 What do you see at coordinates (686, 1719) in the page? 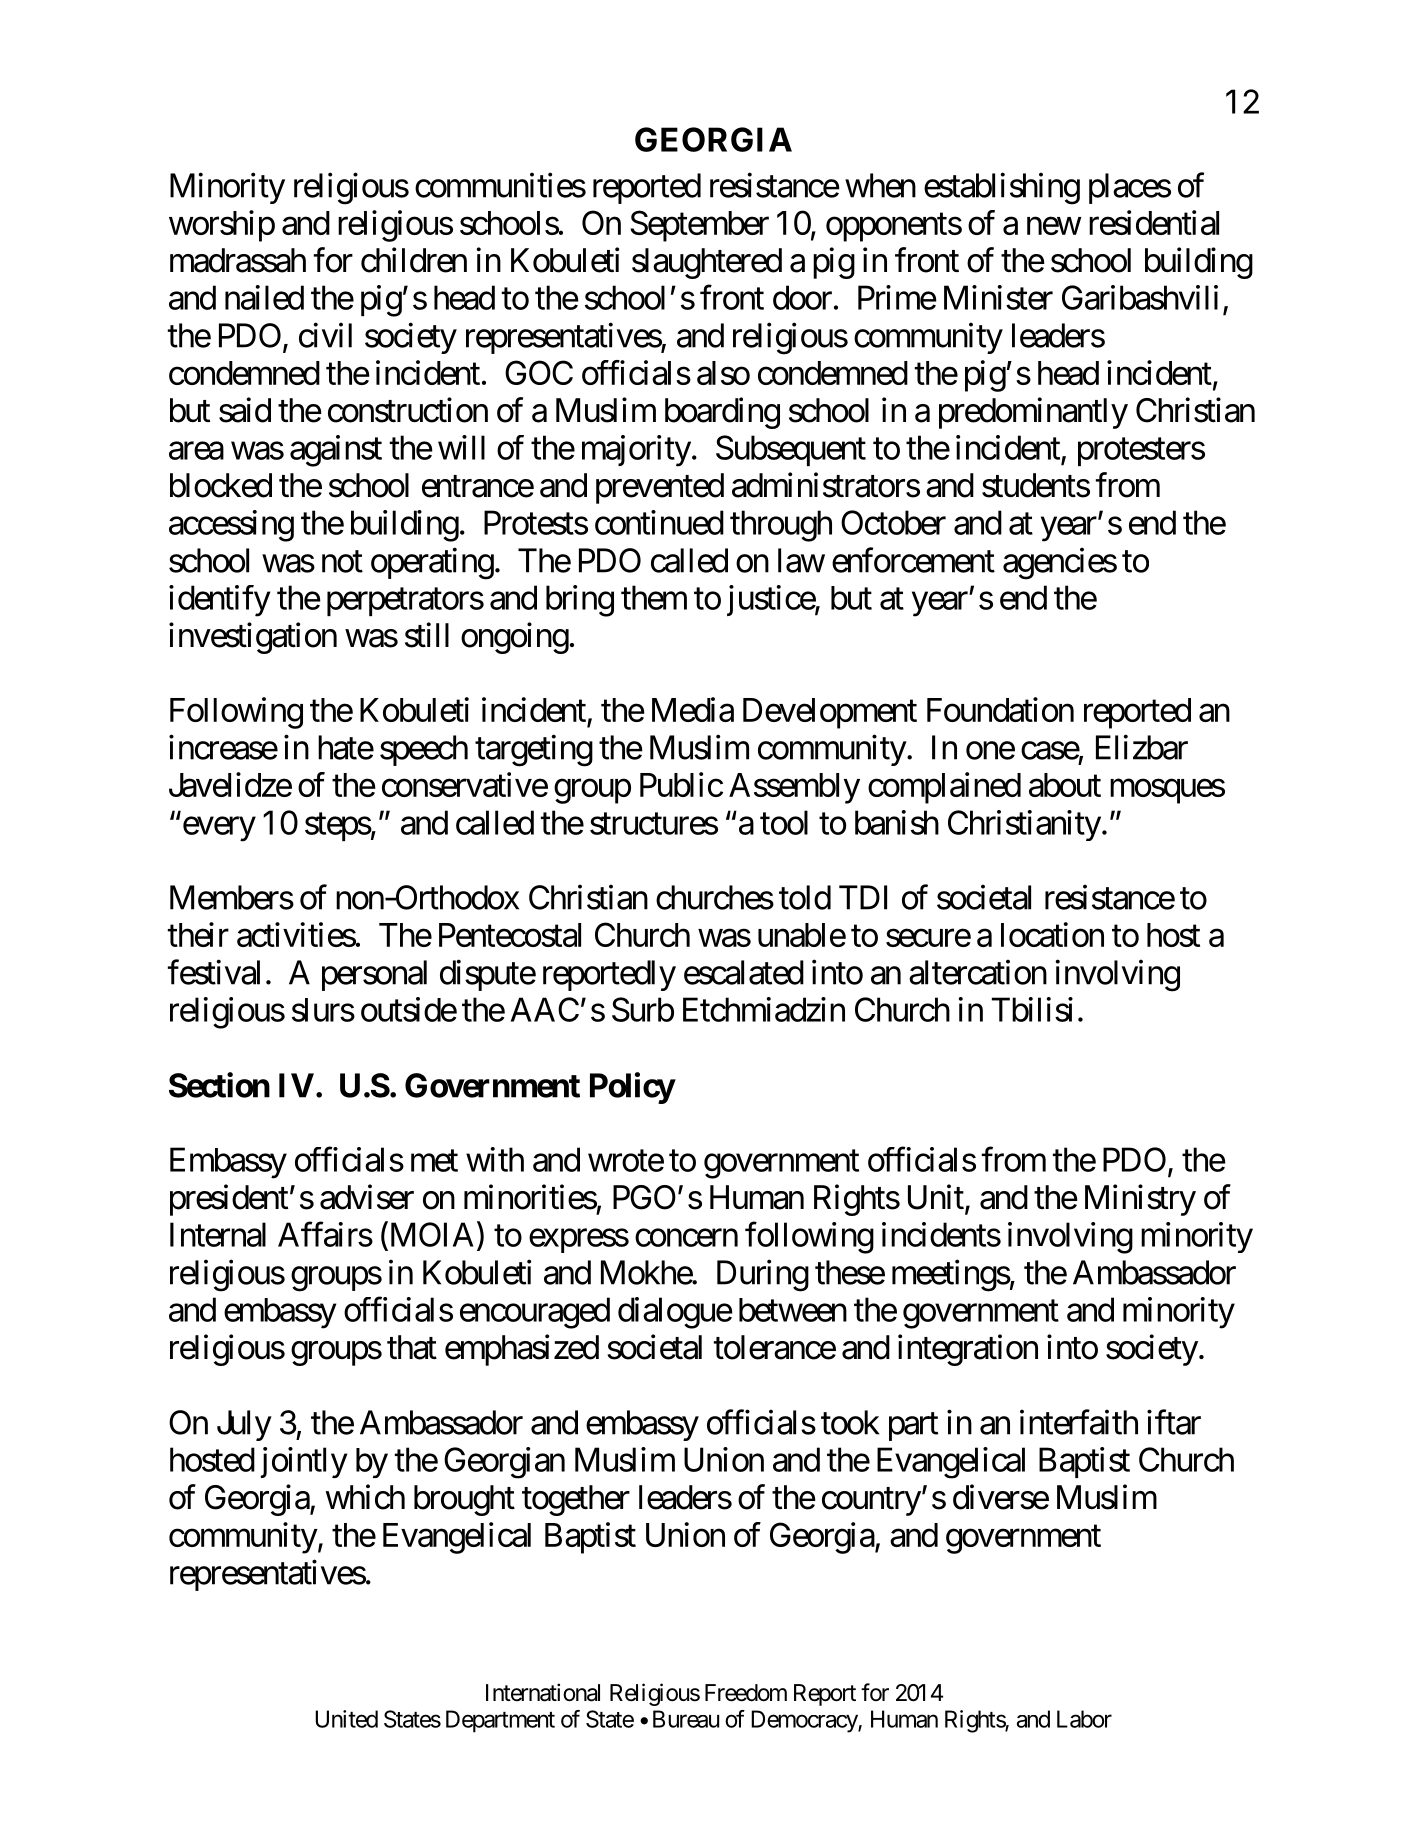
I see `Bureau` at bounding box center [686, 1719].
